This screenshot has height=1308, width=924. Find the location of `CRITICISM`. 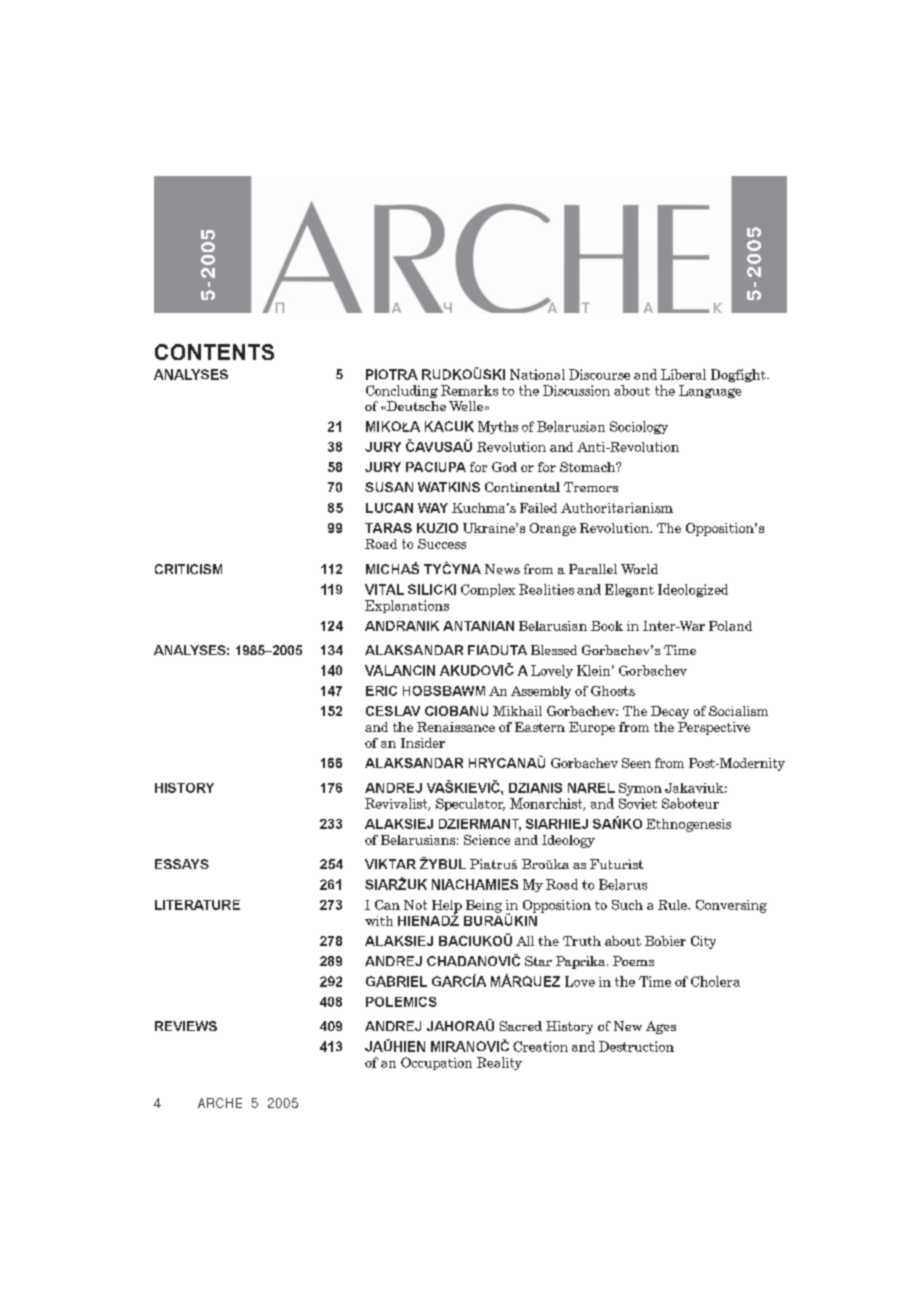

CRITICISM is located at coordinates (188, 569).
